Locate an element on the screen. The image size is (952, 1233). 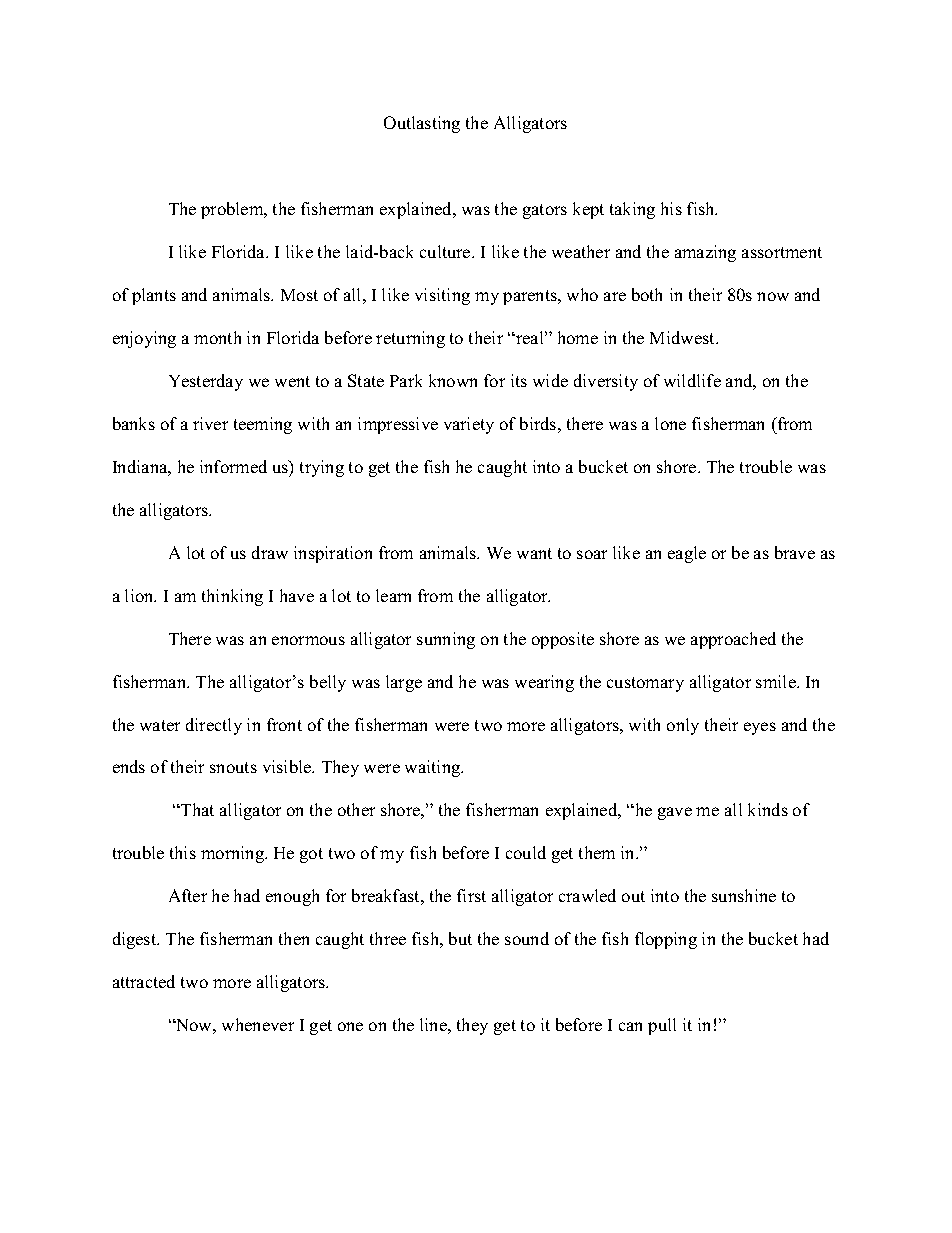
whenever is located at coordinates (258, 1024).
